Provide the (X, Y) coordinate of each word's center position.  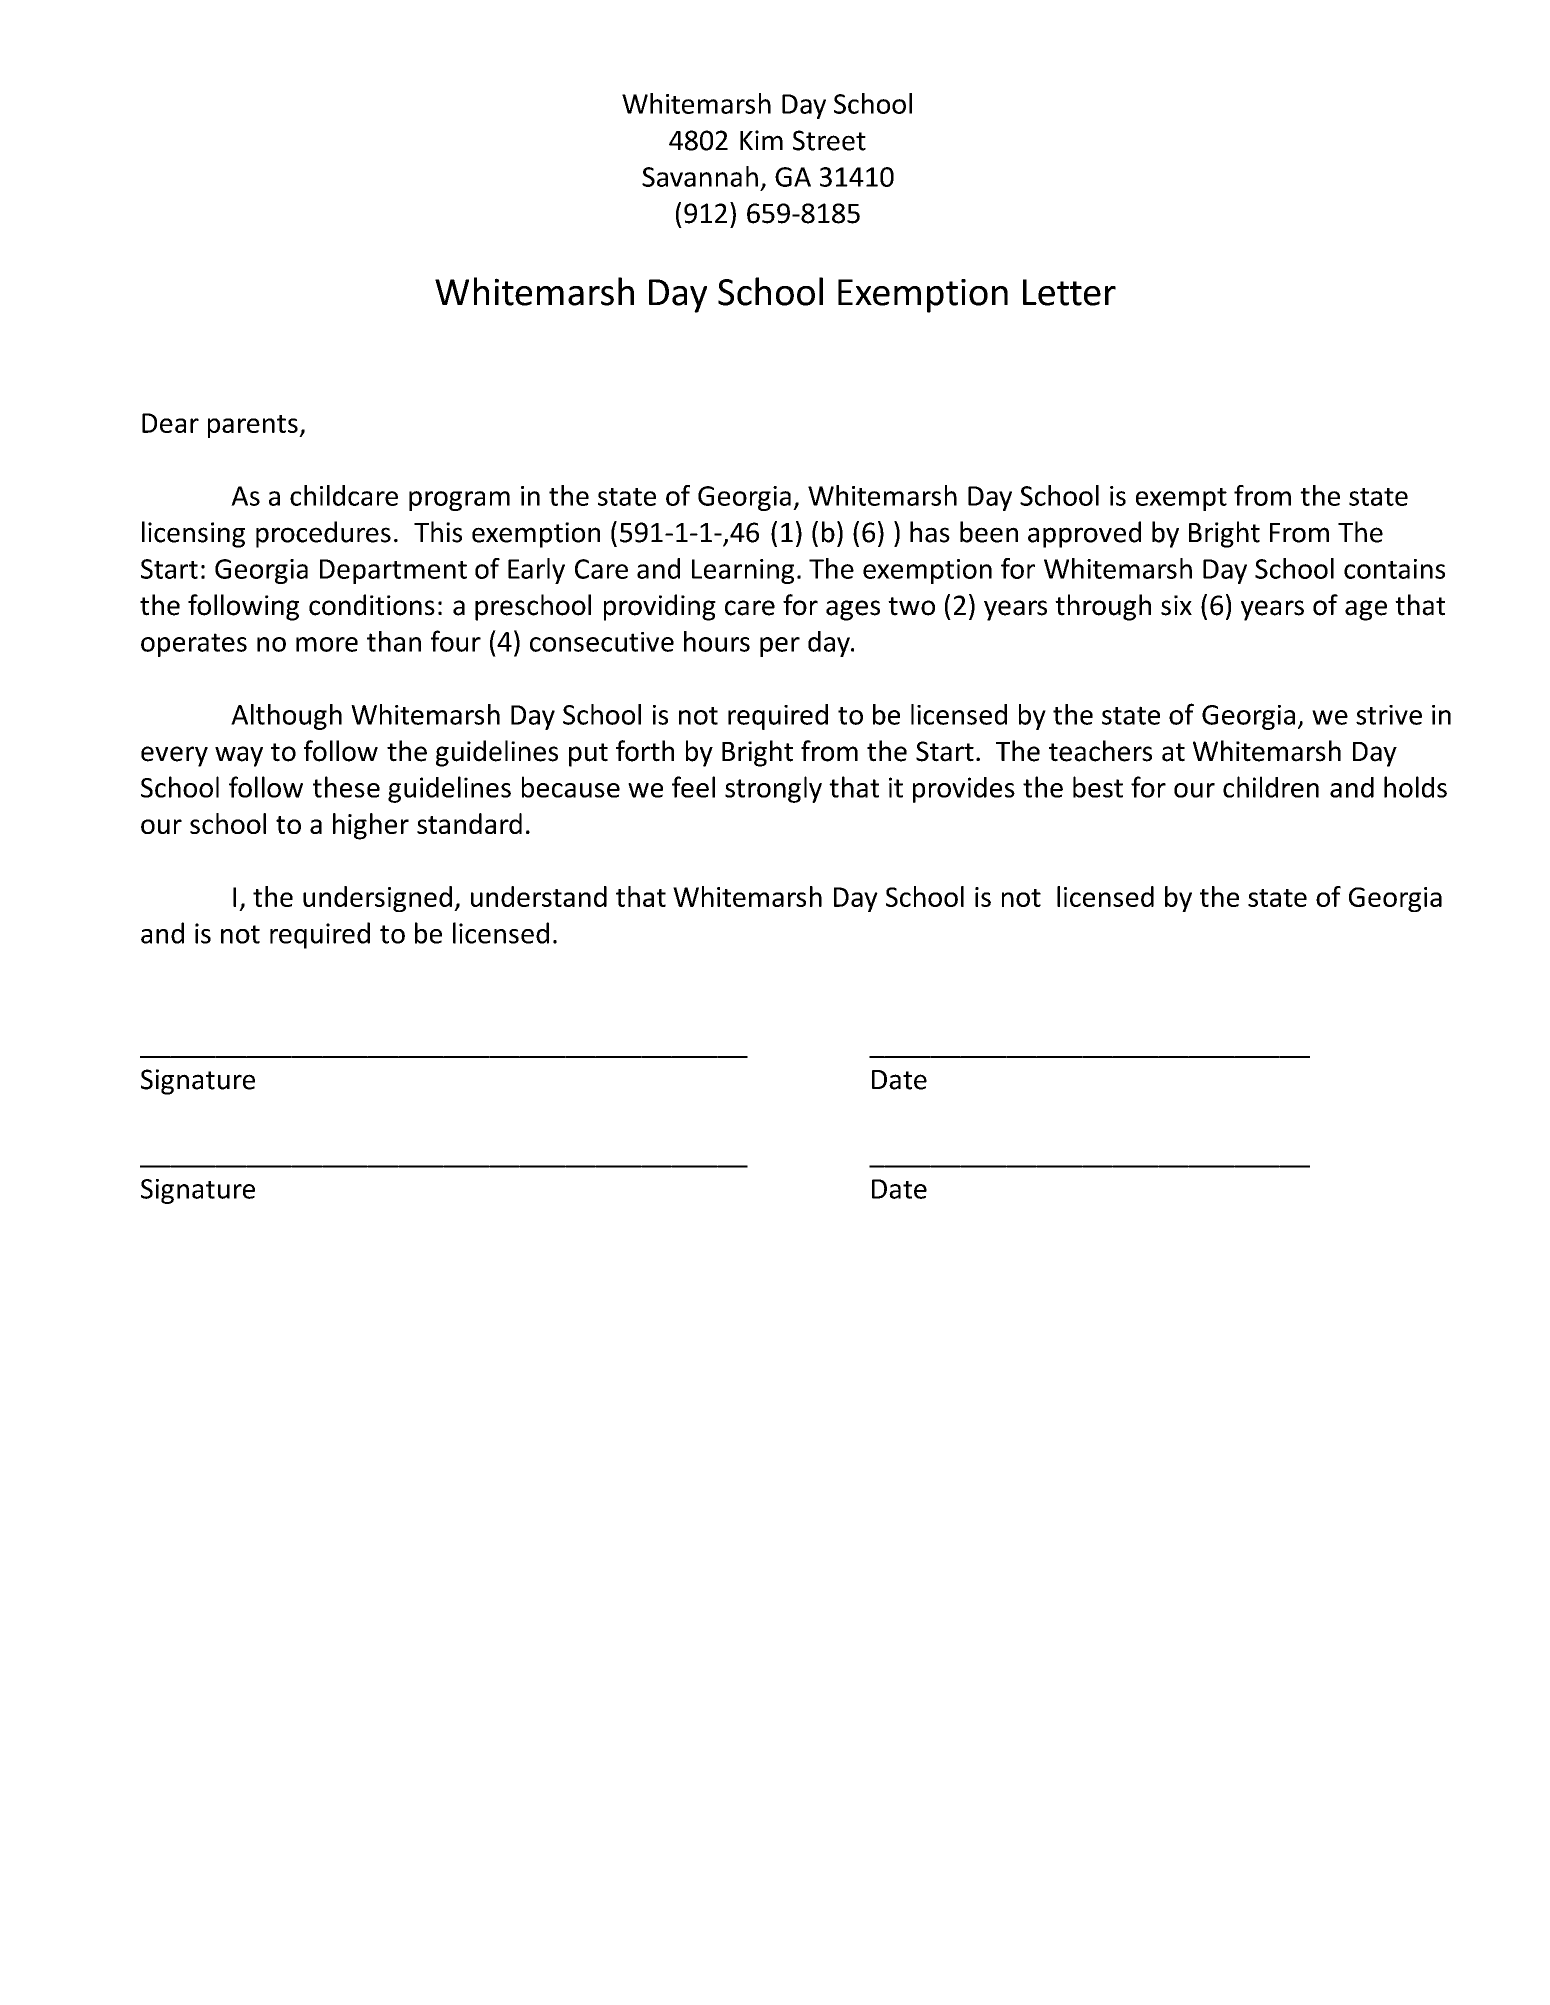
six (1176, 605)
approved (1084, 534)
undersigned (377, 899)
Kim (761, 140)
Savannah (700, 176)
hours (717, 641)
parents (254, 426)
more (327, 644)
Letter (1069, 292)
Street (829, 140)
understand (539, 896)
